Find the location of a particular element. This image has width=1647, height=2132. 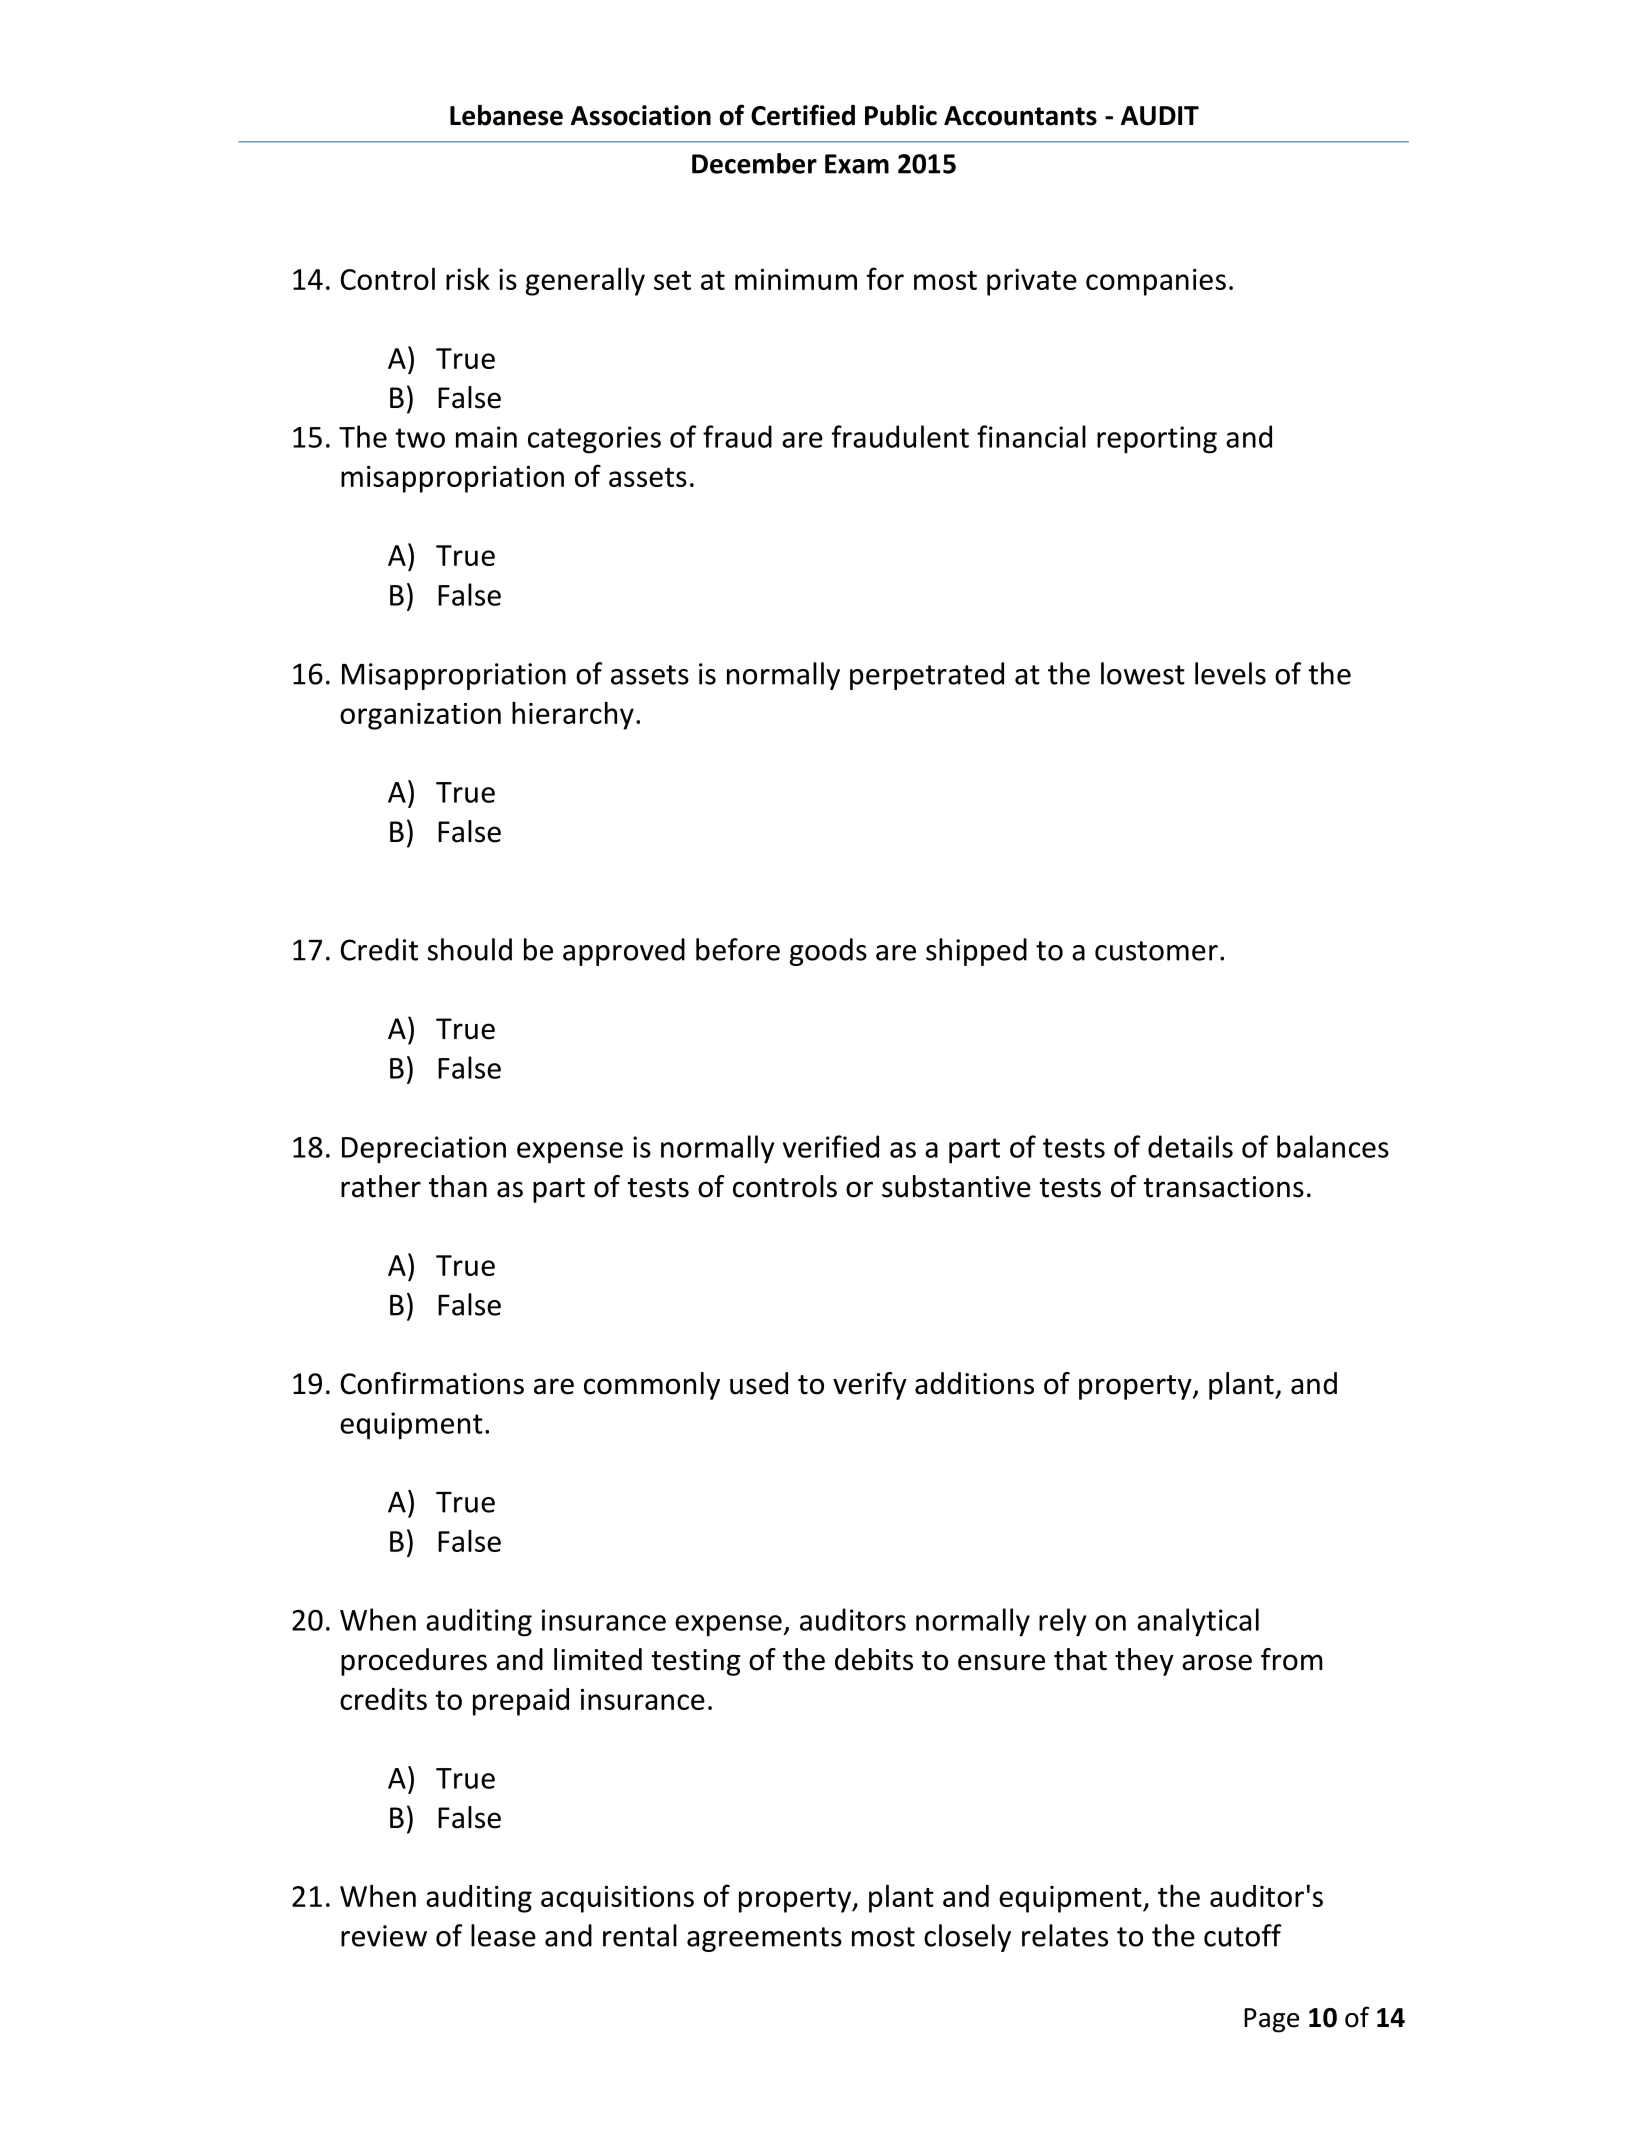

Exam is located at coordinates (857, 164).
